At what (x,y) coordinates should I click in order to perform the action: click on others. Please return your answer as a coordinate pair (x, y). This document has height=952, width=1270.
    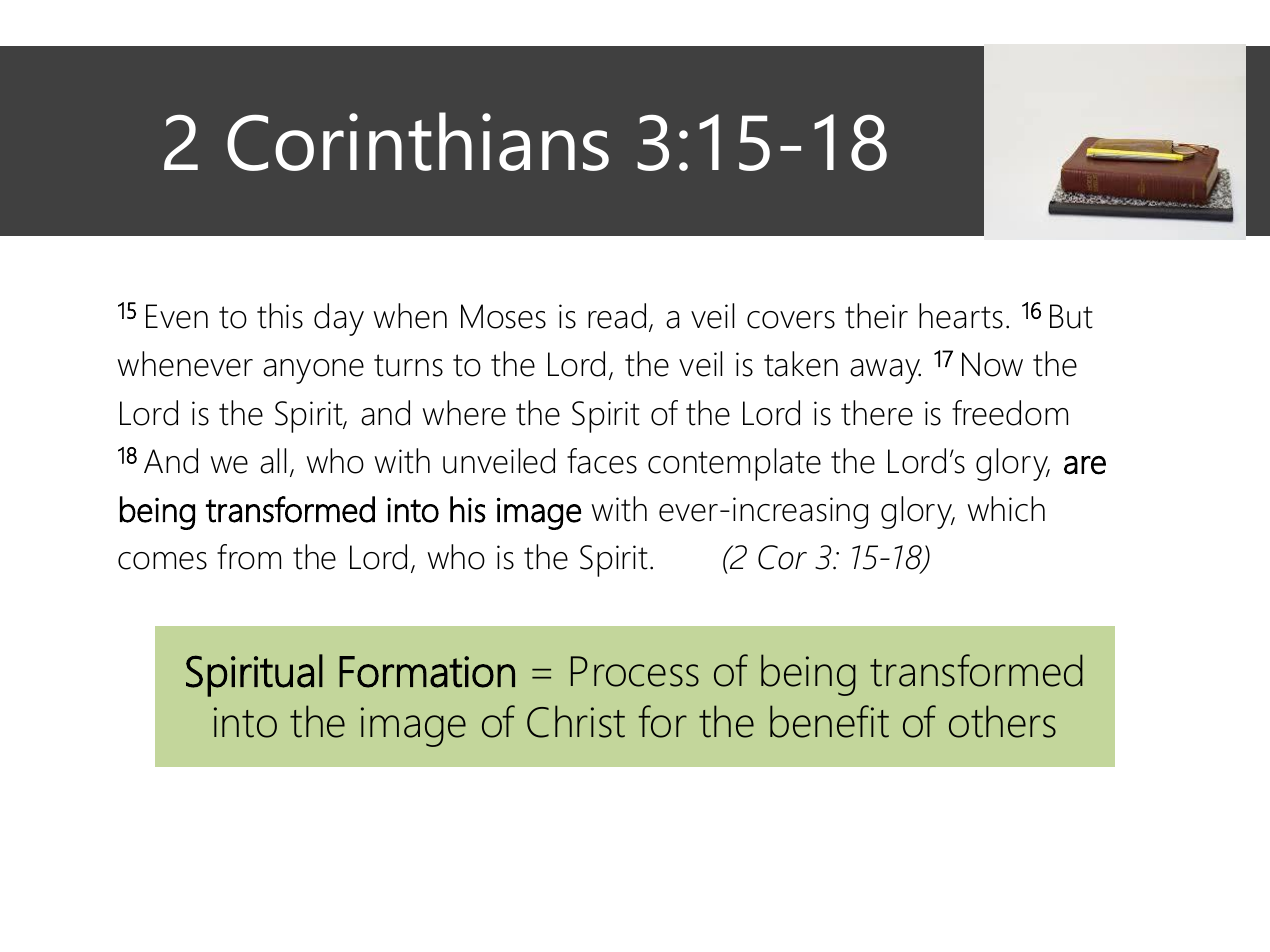
    Looking at the image, I should click on (1002, 721).
